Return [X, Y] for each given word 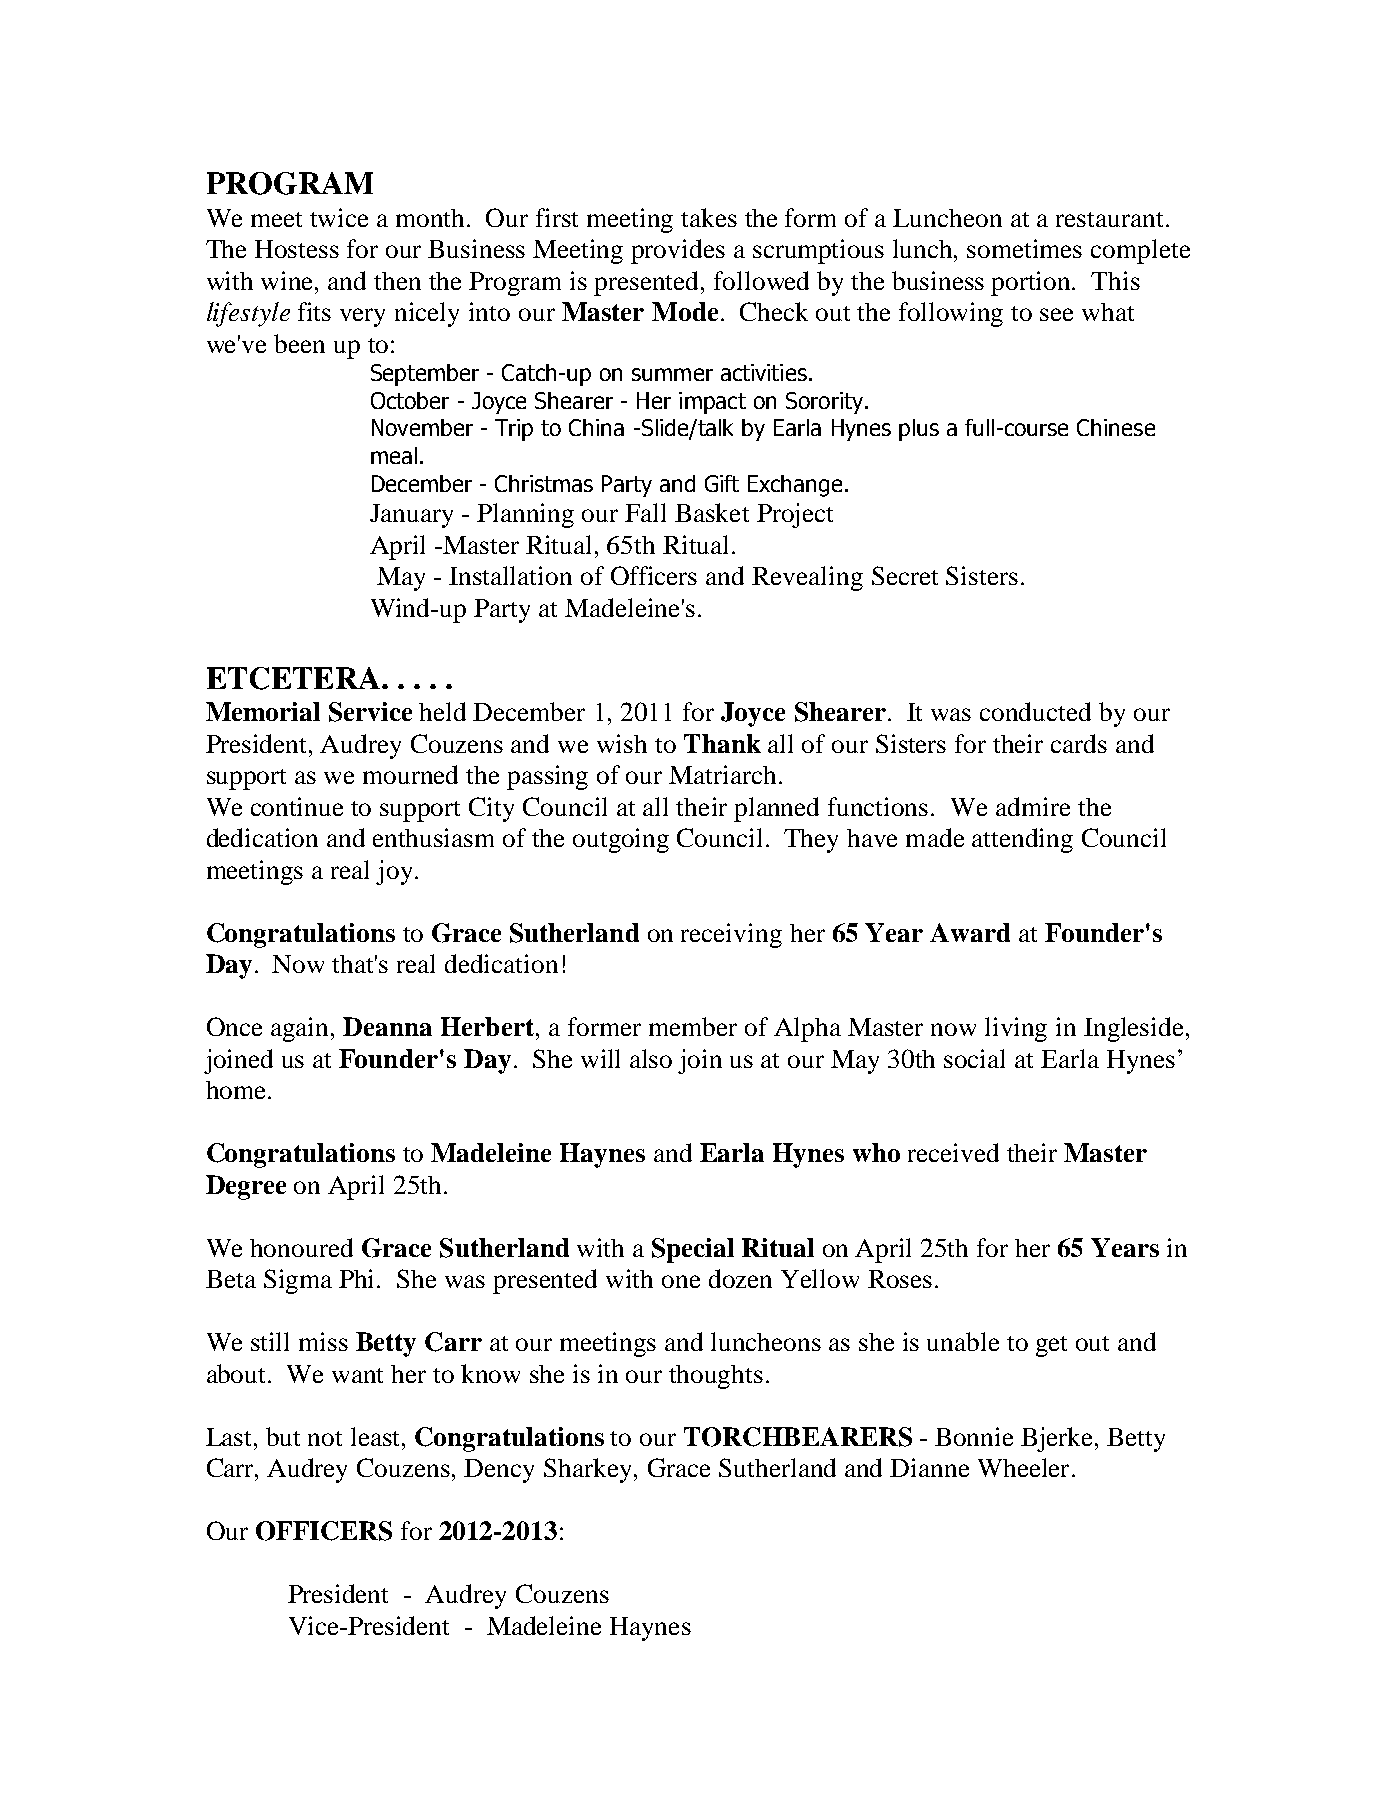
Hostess [297, 249]
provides [678, 251]
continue [297, 806]
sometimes [1024, 248]
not [325, 1438]
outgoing [621, 840]
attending [1022, 840]
